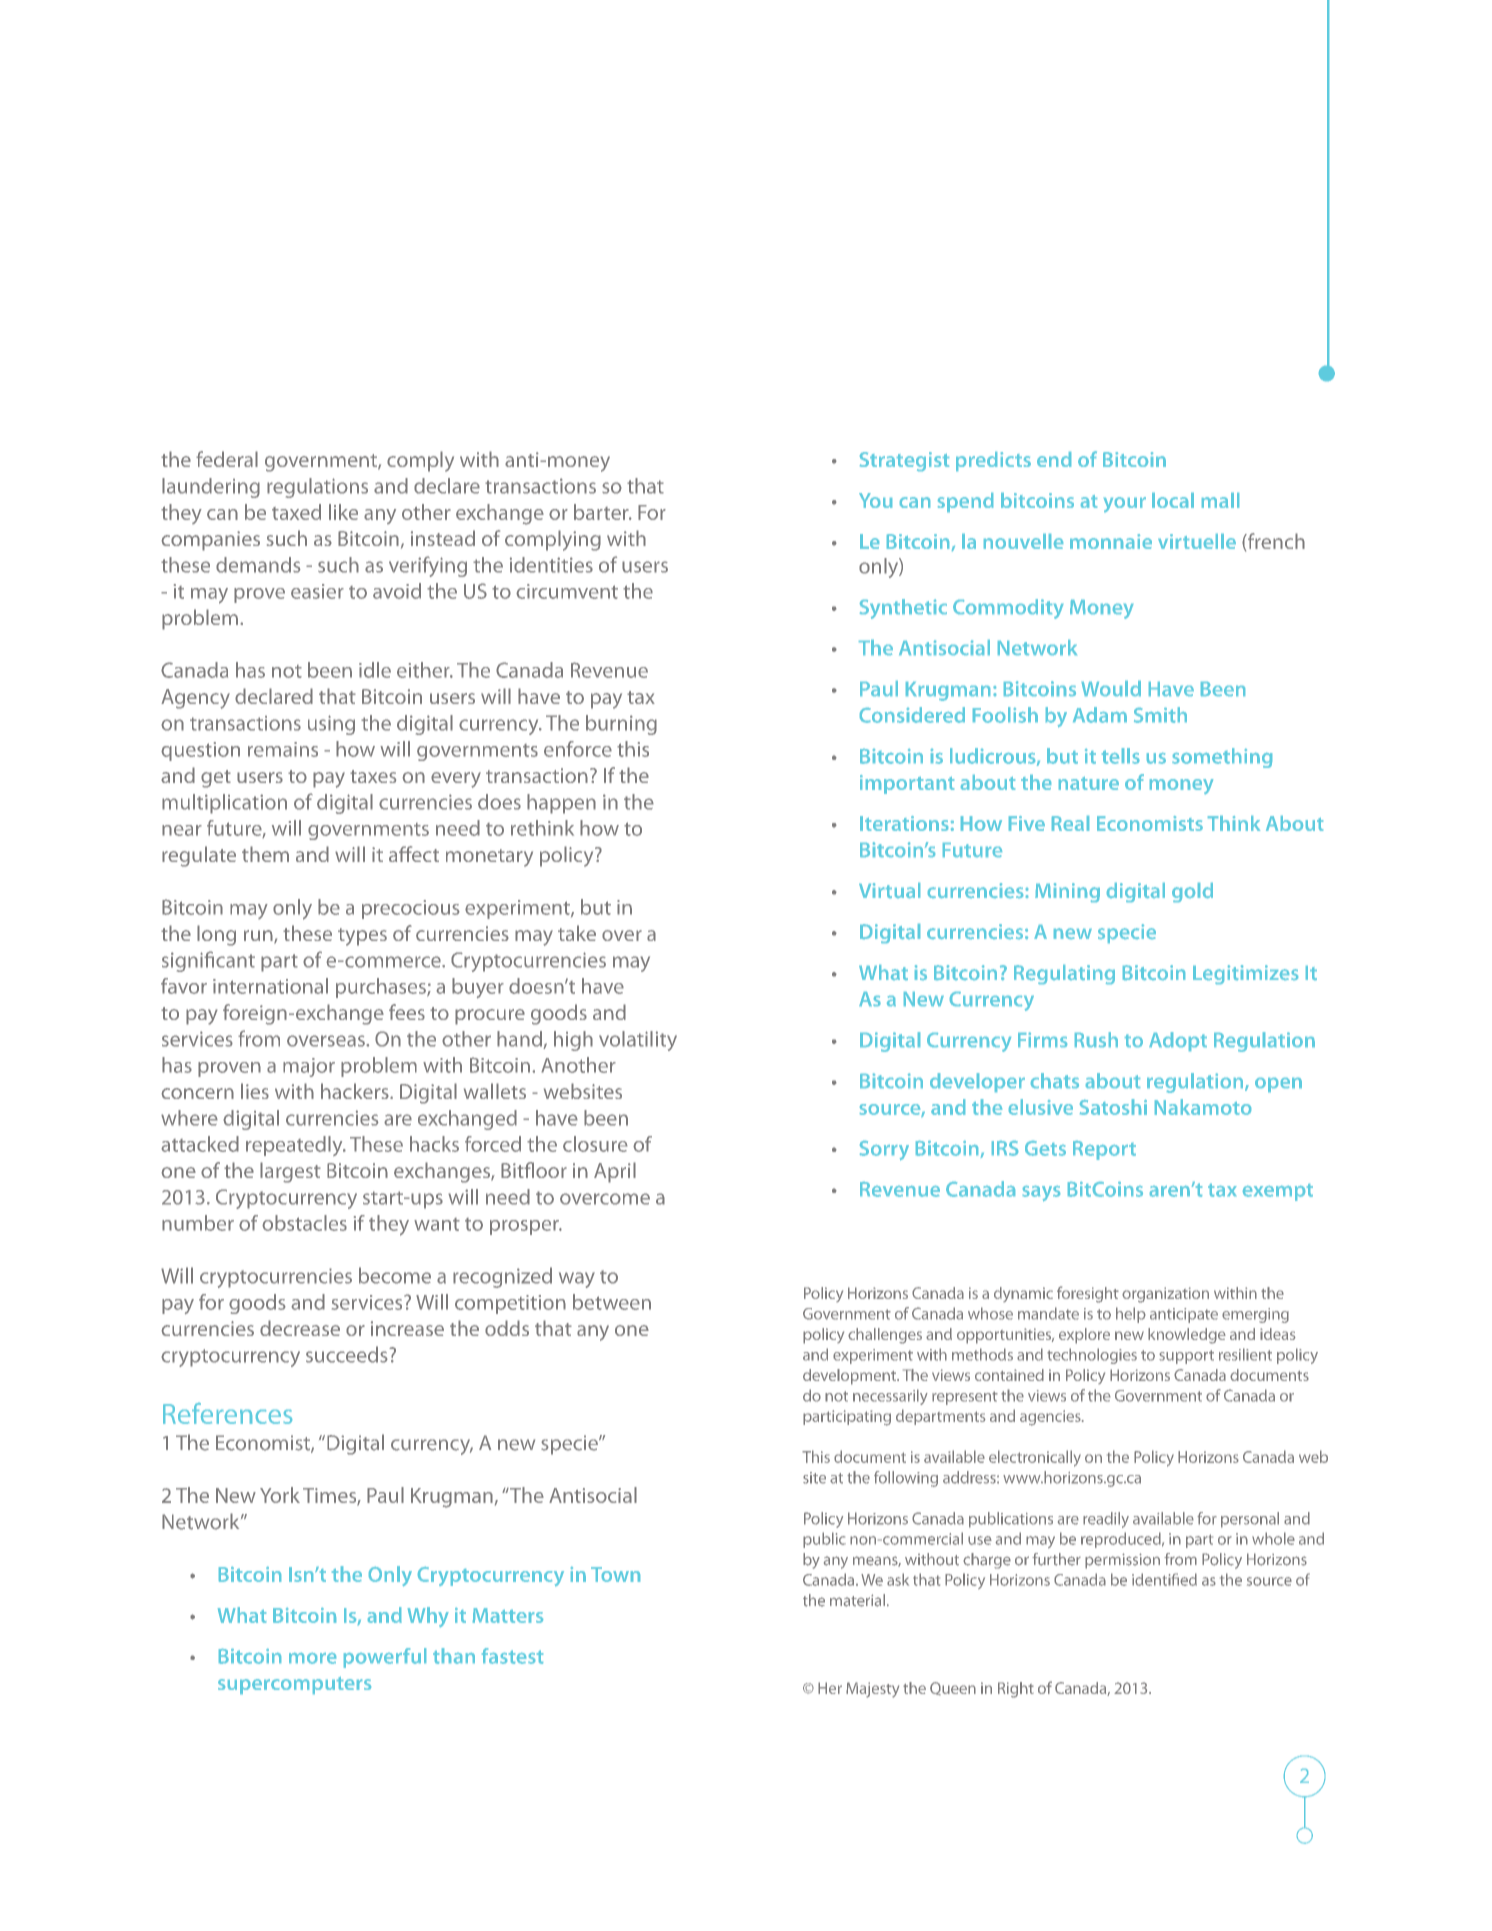 This screenshot has width=1492, height=1931. I want to click on more, so click(312, 1658).
